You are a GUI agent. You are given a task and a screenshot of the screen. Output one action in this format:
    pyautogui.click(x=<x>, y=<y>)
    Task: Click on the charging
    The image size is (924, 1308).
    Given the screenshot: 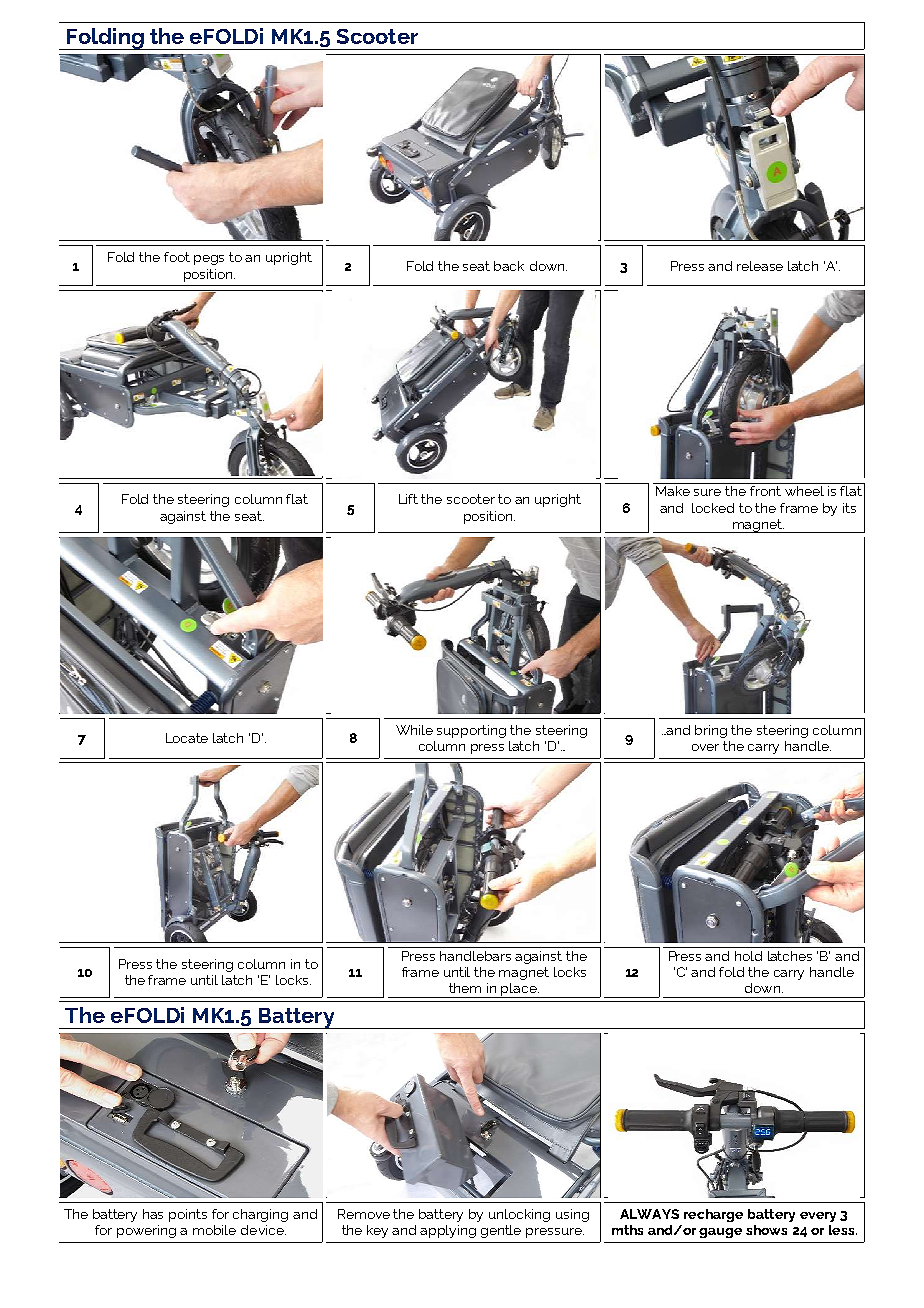 What is the action you would take?
    pyautogui.click(x=260, y=1215)
